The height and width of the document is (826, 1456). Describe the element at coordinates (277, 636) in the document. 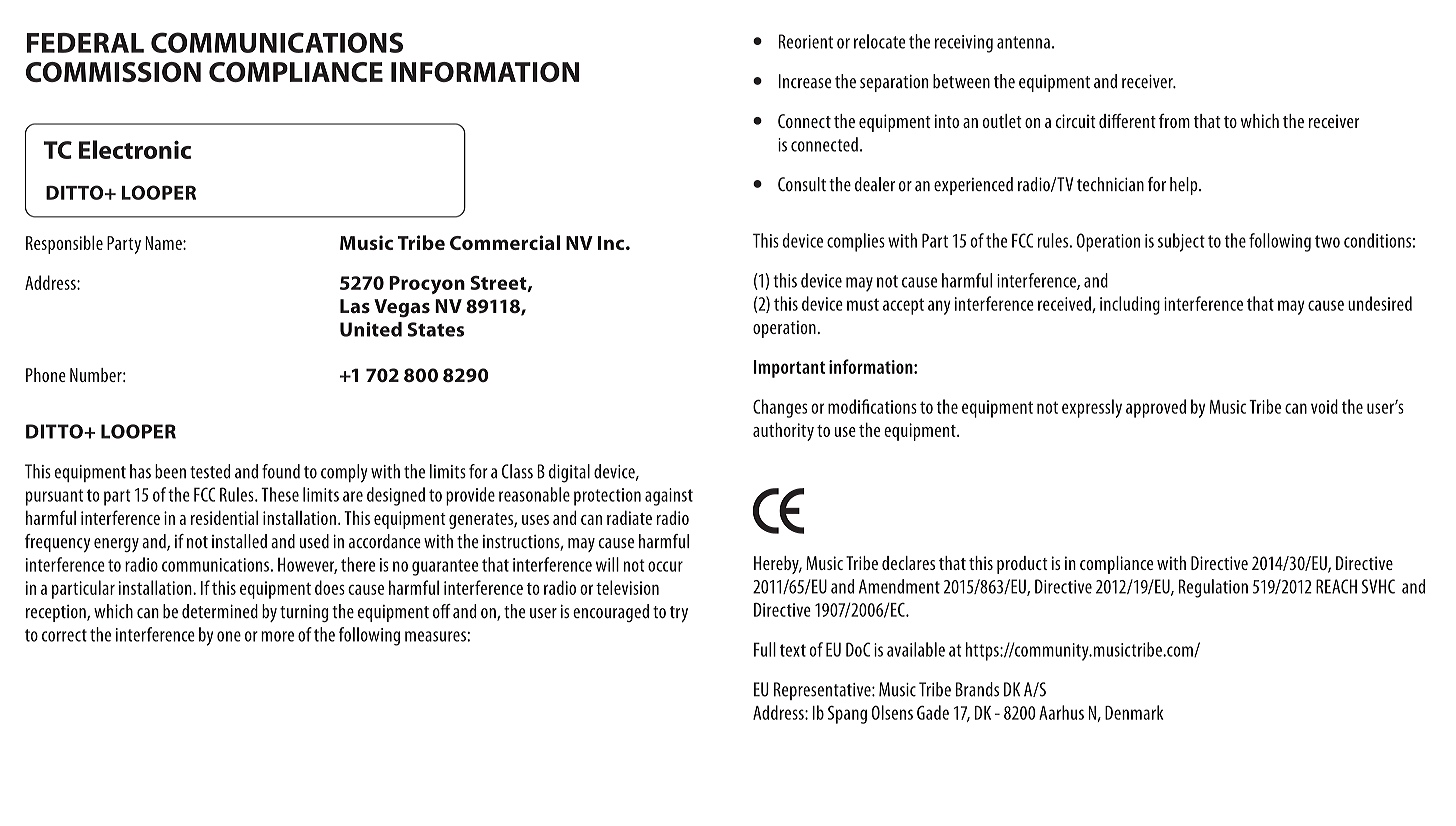

I see `more` at that location.
